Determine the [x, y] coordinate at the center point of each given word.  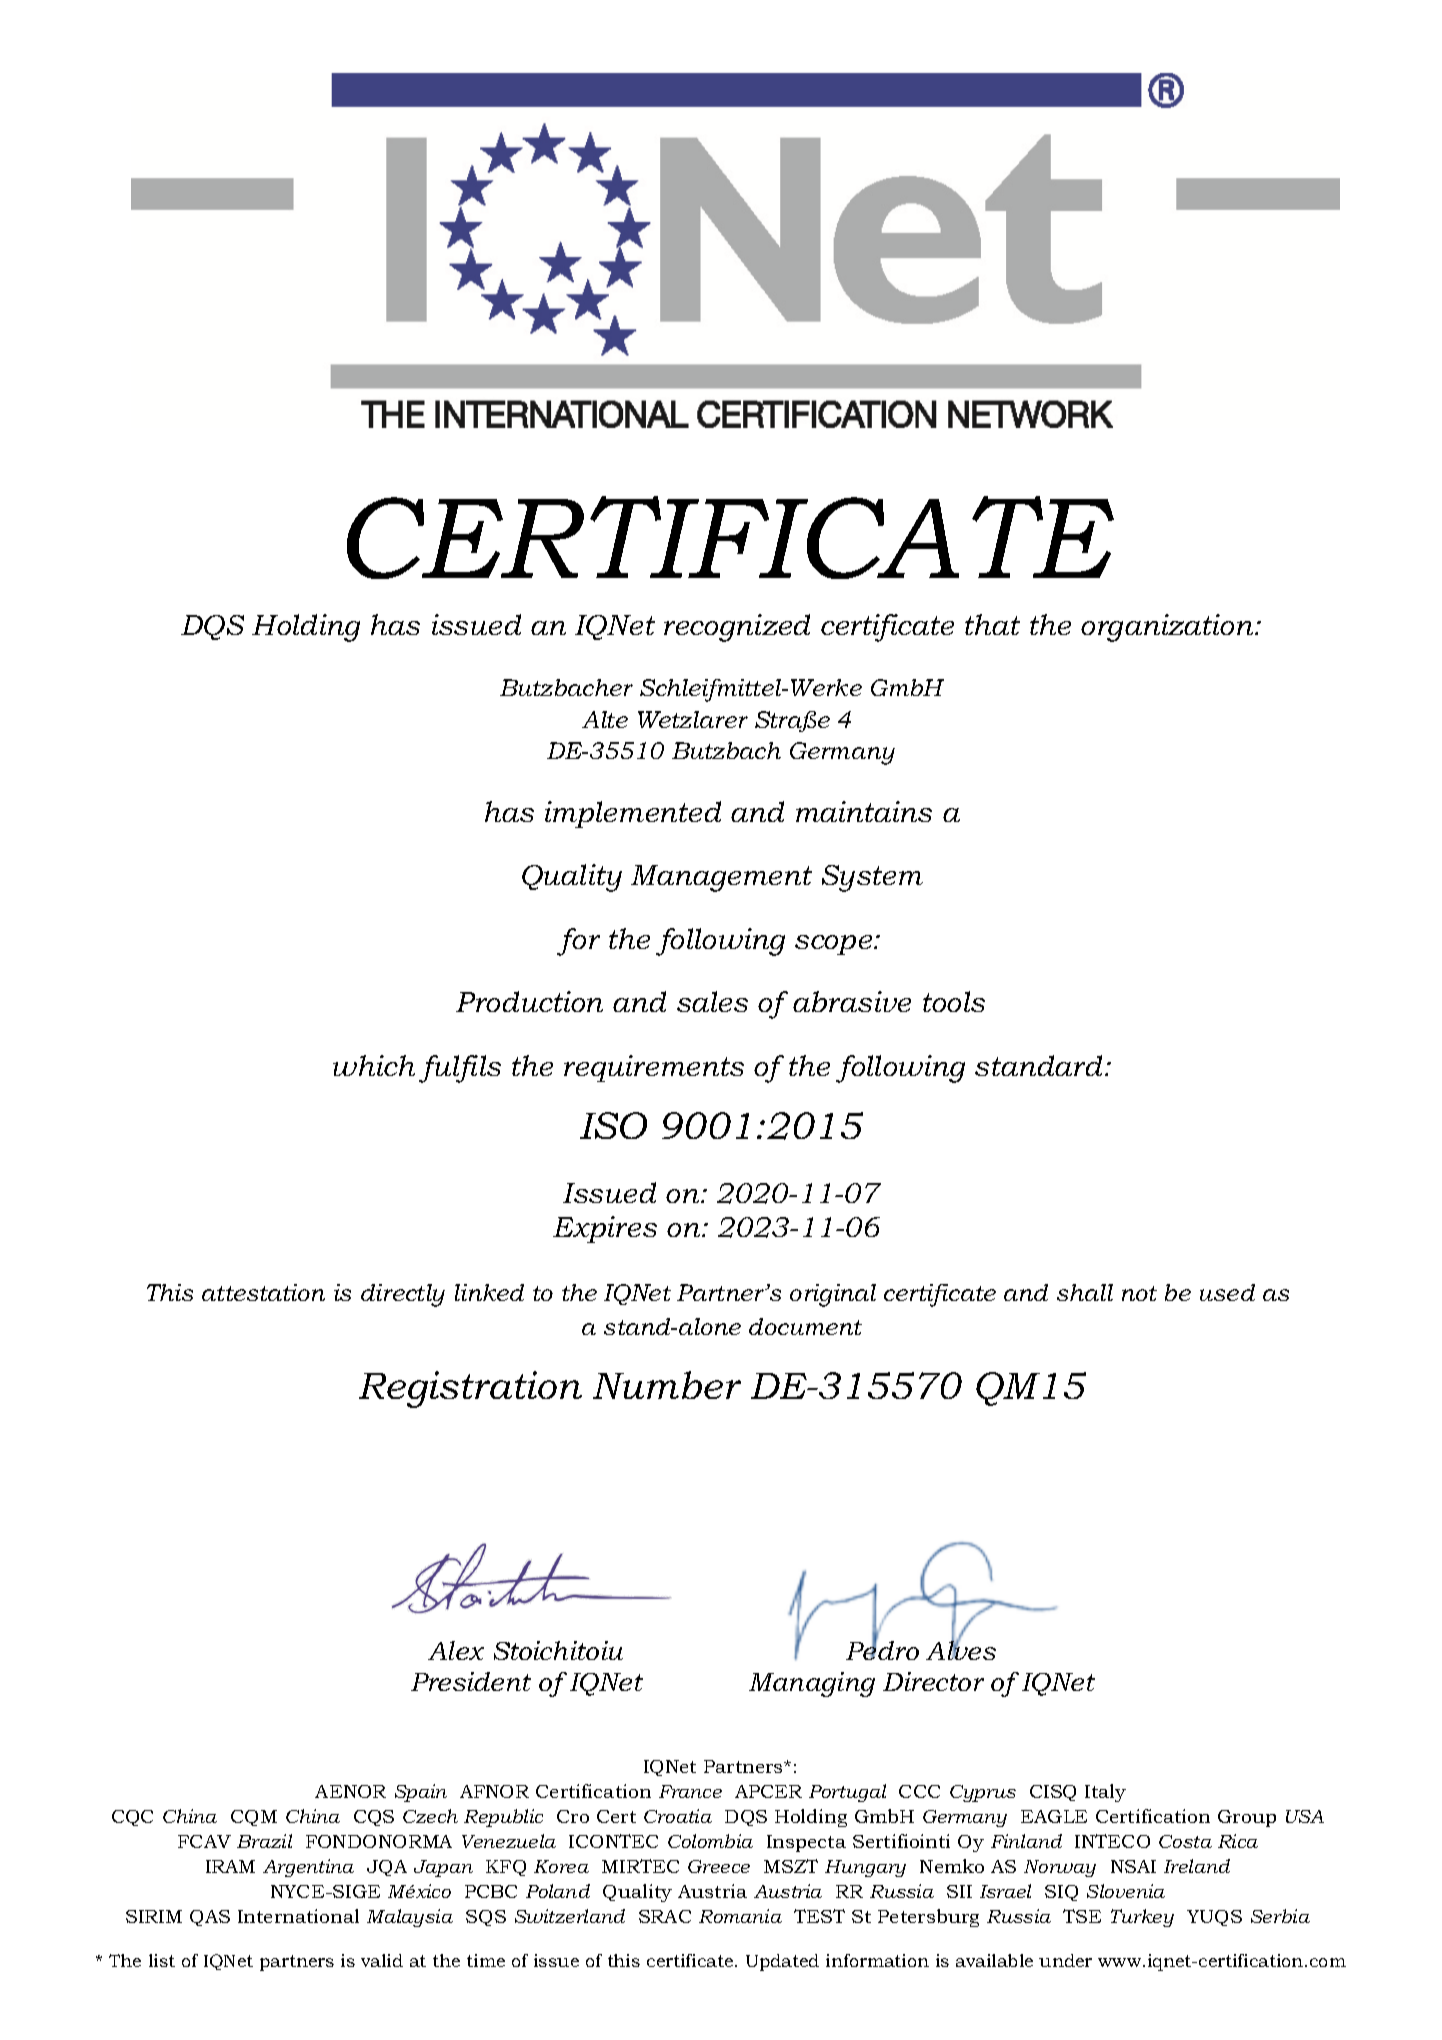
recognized [737, 628]
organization [1168, 628]
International [298, 1916]
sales [712, 1001]
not [1139, 1293]
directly [403, 1295]
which [374, 1065]
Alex [456, 1650]
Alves [961, 1649]
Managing [812, 1684]
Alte [605, 719]
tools [954, 1001]
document [805, 1326]
